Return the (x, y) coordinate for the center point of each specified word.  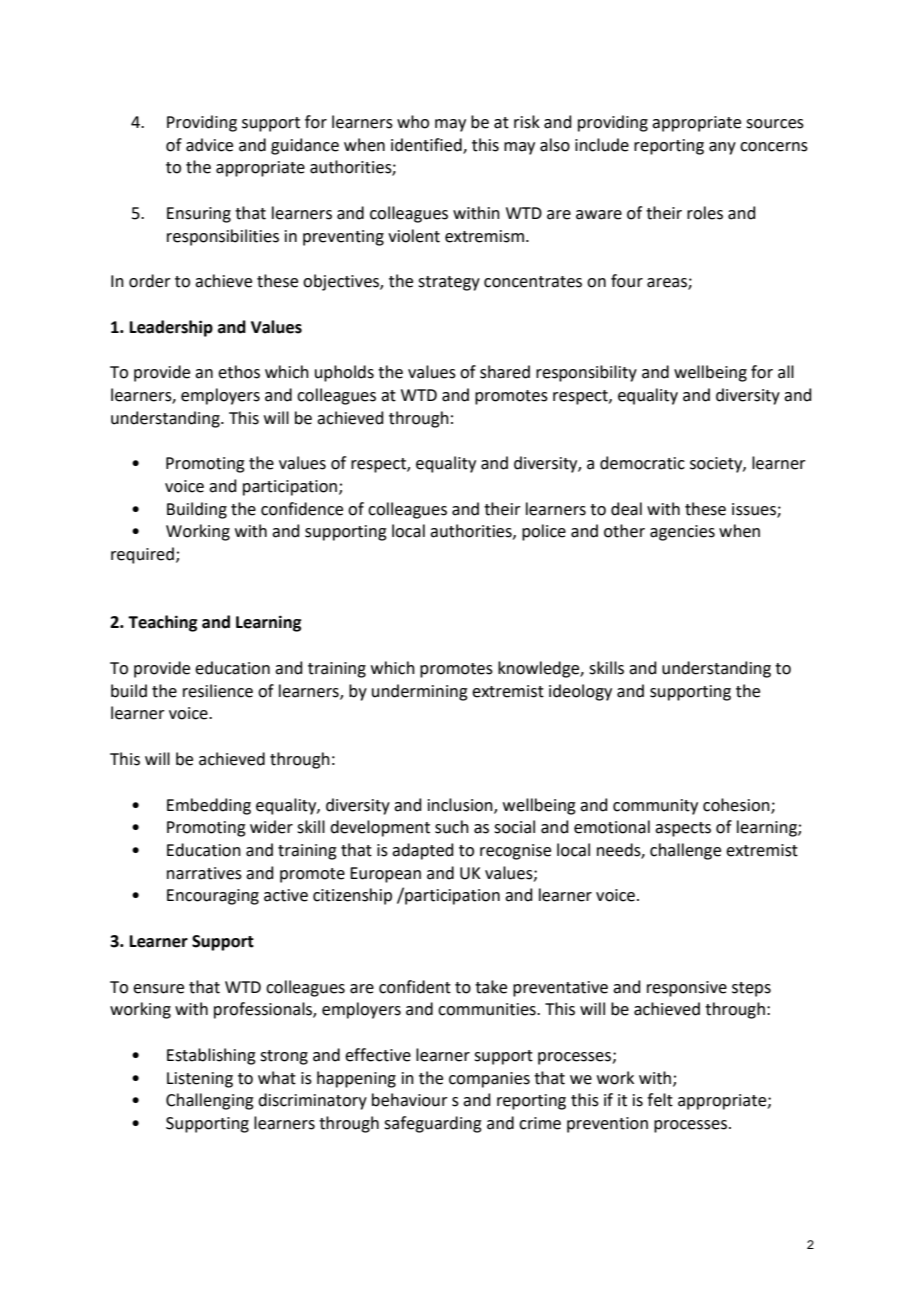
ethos (239, 372)
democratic (642, 463)
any (722, 148)
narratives (204, 873)
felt (660, 1100)
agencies (682, 533)
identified (427, 145)
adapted (423, 851)
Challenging (210, 1101)
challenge (685, 851)
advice (209, 145)
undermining (420, 692)
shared (505, 372)
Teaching (162, 623)
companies (489, 1080)
